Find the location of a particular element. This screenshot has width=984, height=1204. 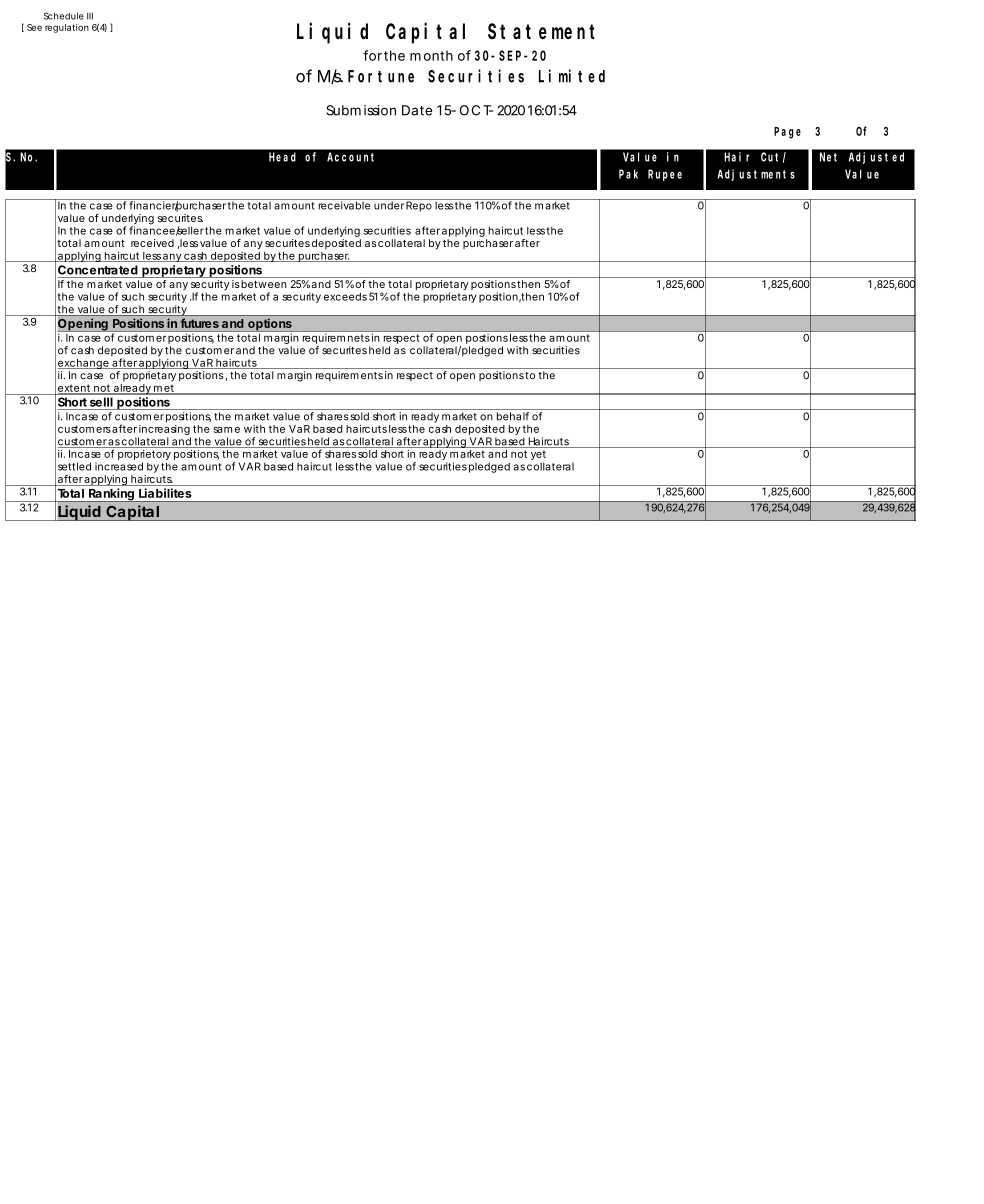

III is located at coordinates (90, 16).
